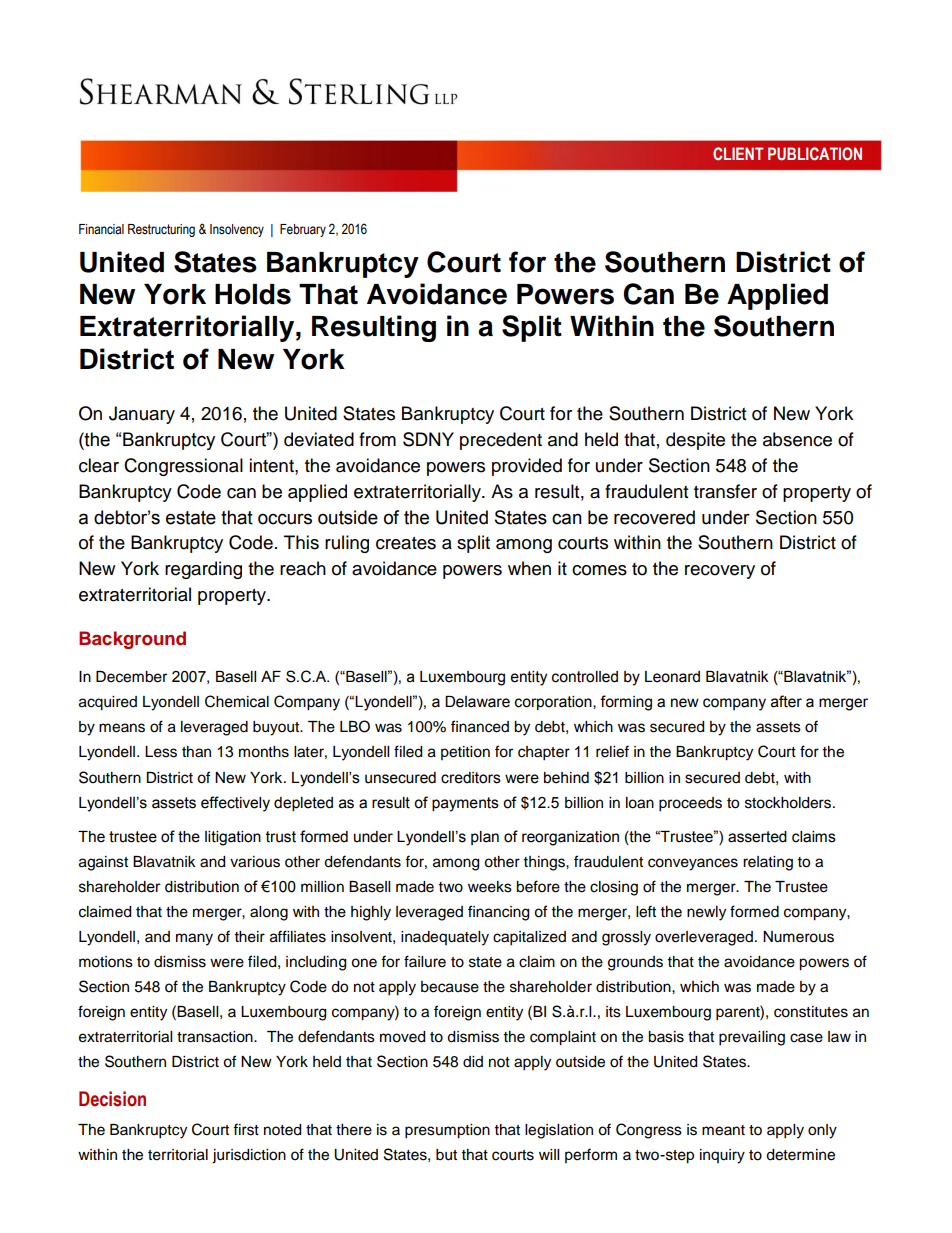 Image resolution: width=952 pixels, height=1233 pixels. Describe the element at coordinates (161, 230) in the image. I see `Restructuring` at that location.
